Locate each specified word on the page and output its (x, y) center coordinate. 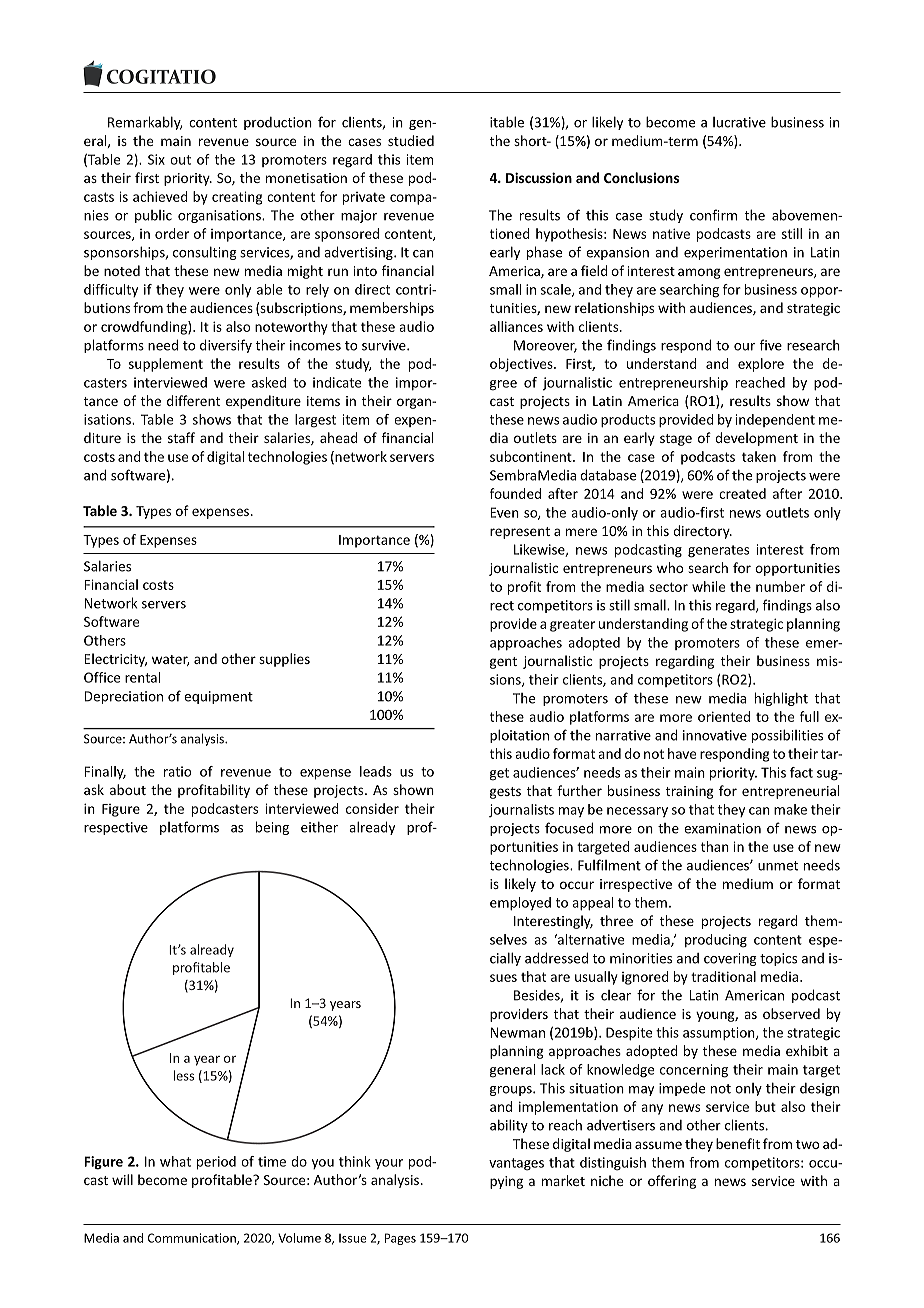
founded (515, 493)
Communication (193, 1239)
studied (411, 140)
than (715, 846)
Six (156, 159)
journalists (521, 810)
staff (181, 437)
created (742, 493)
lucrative (739, 122)
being (272, 828)
